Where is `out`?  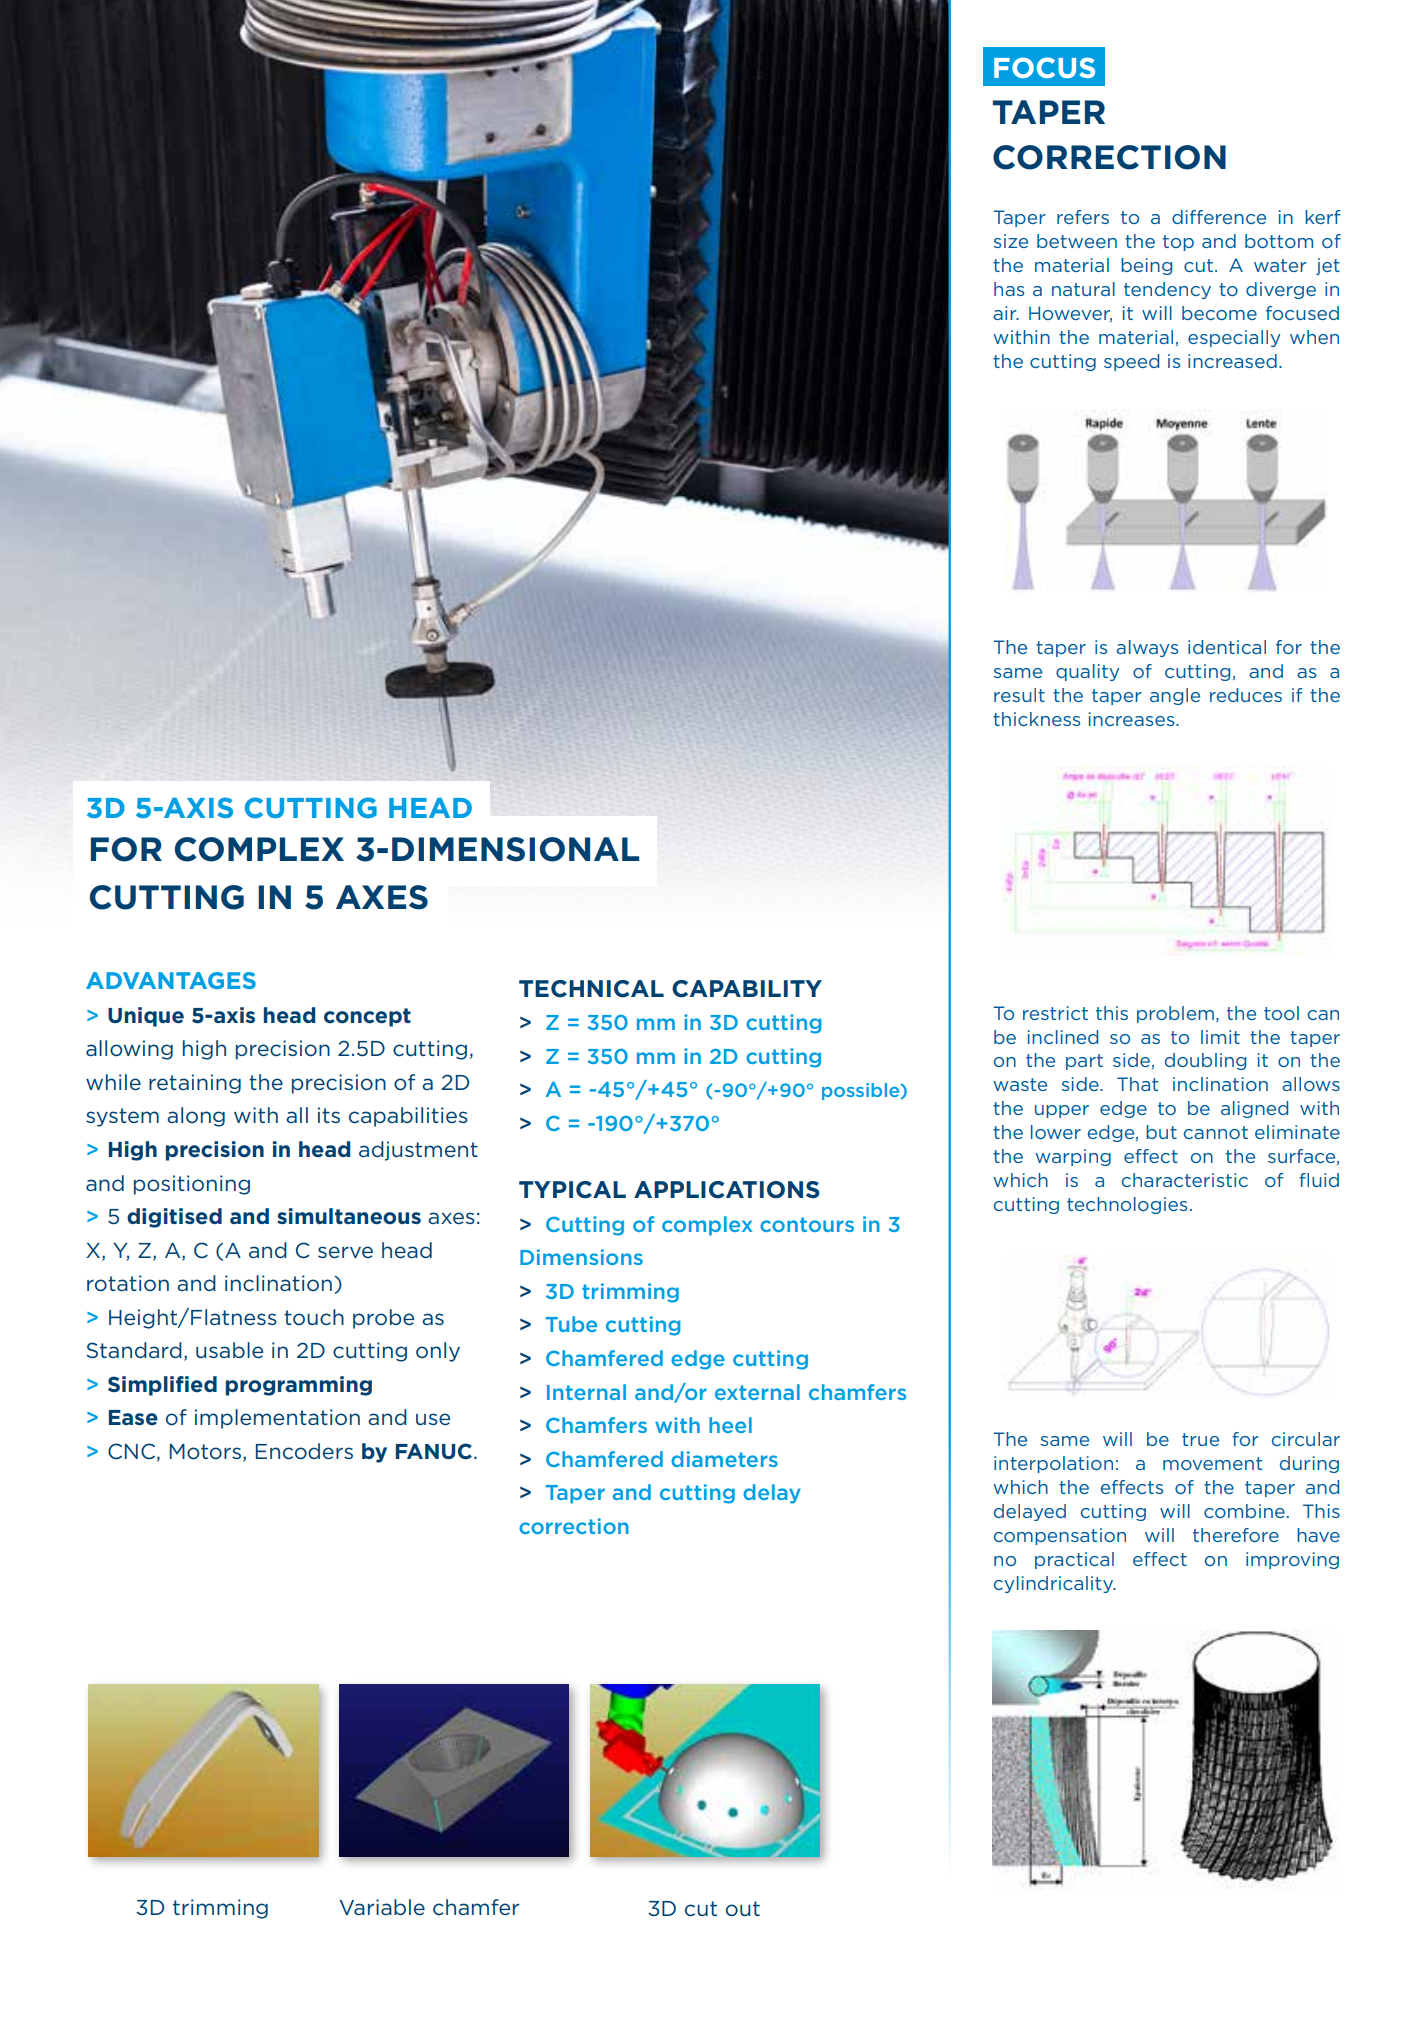
out is located at coordinates (743, 1909).
